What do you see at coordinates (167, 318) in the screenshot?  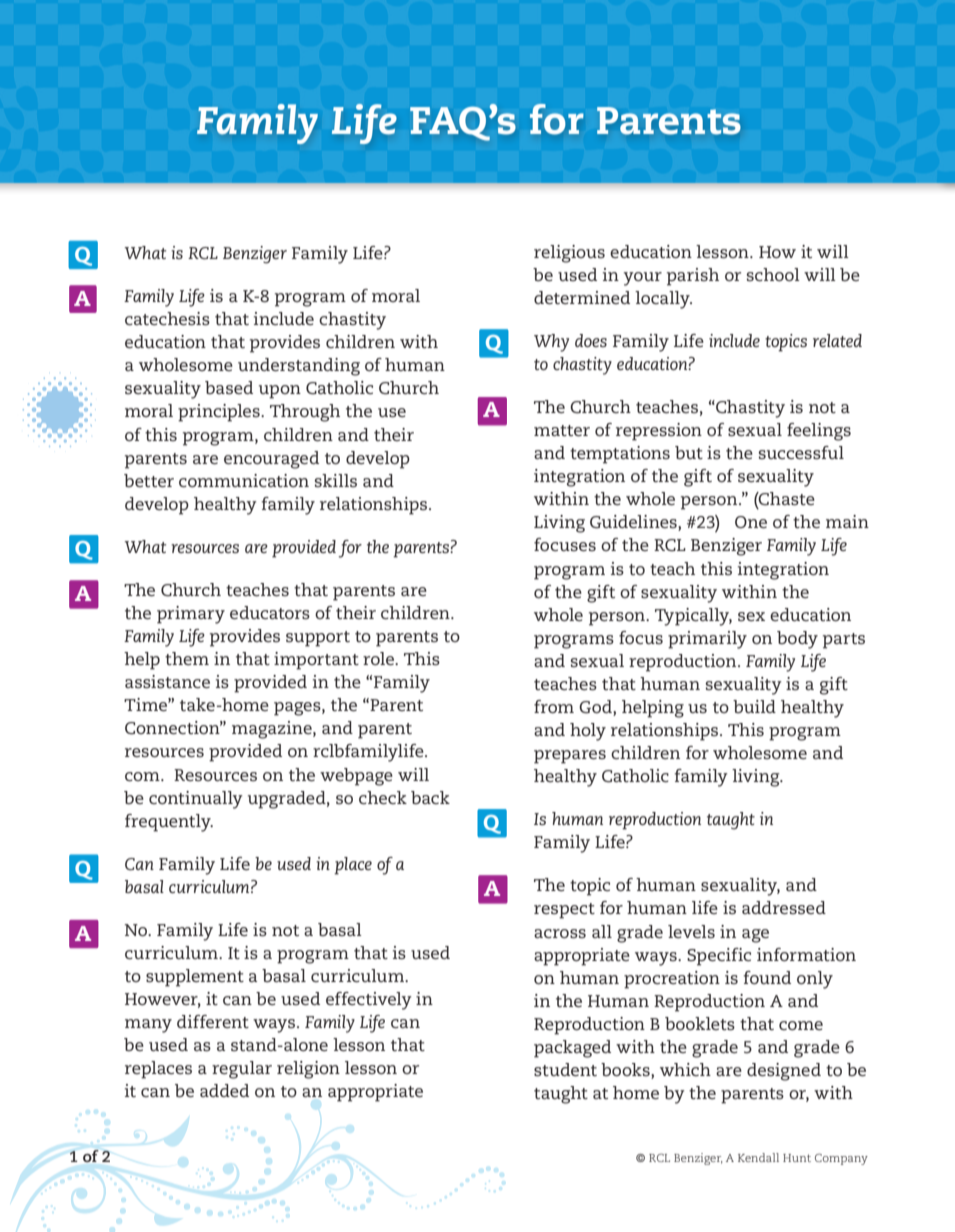 I see `catechesis` at bounding box center [167, 318].
